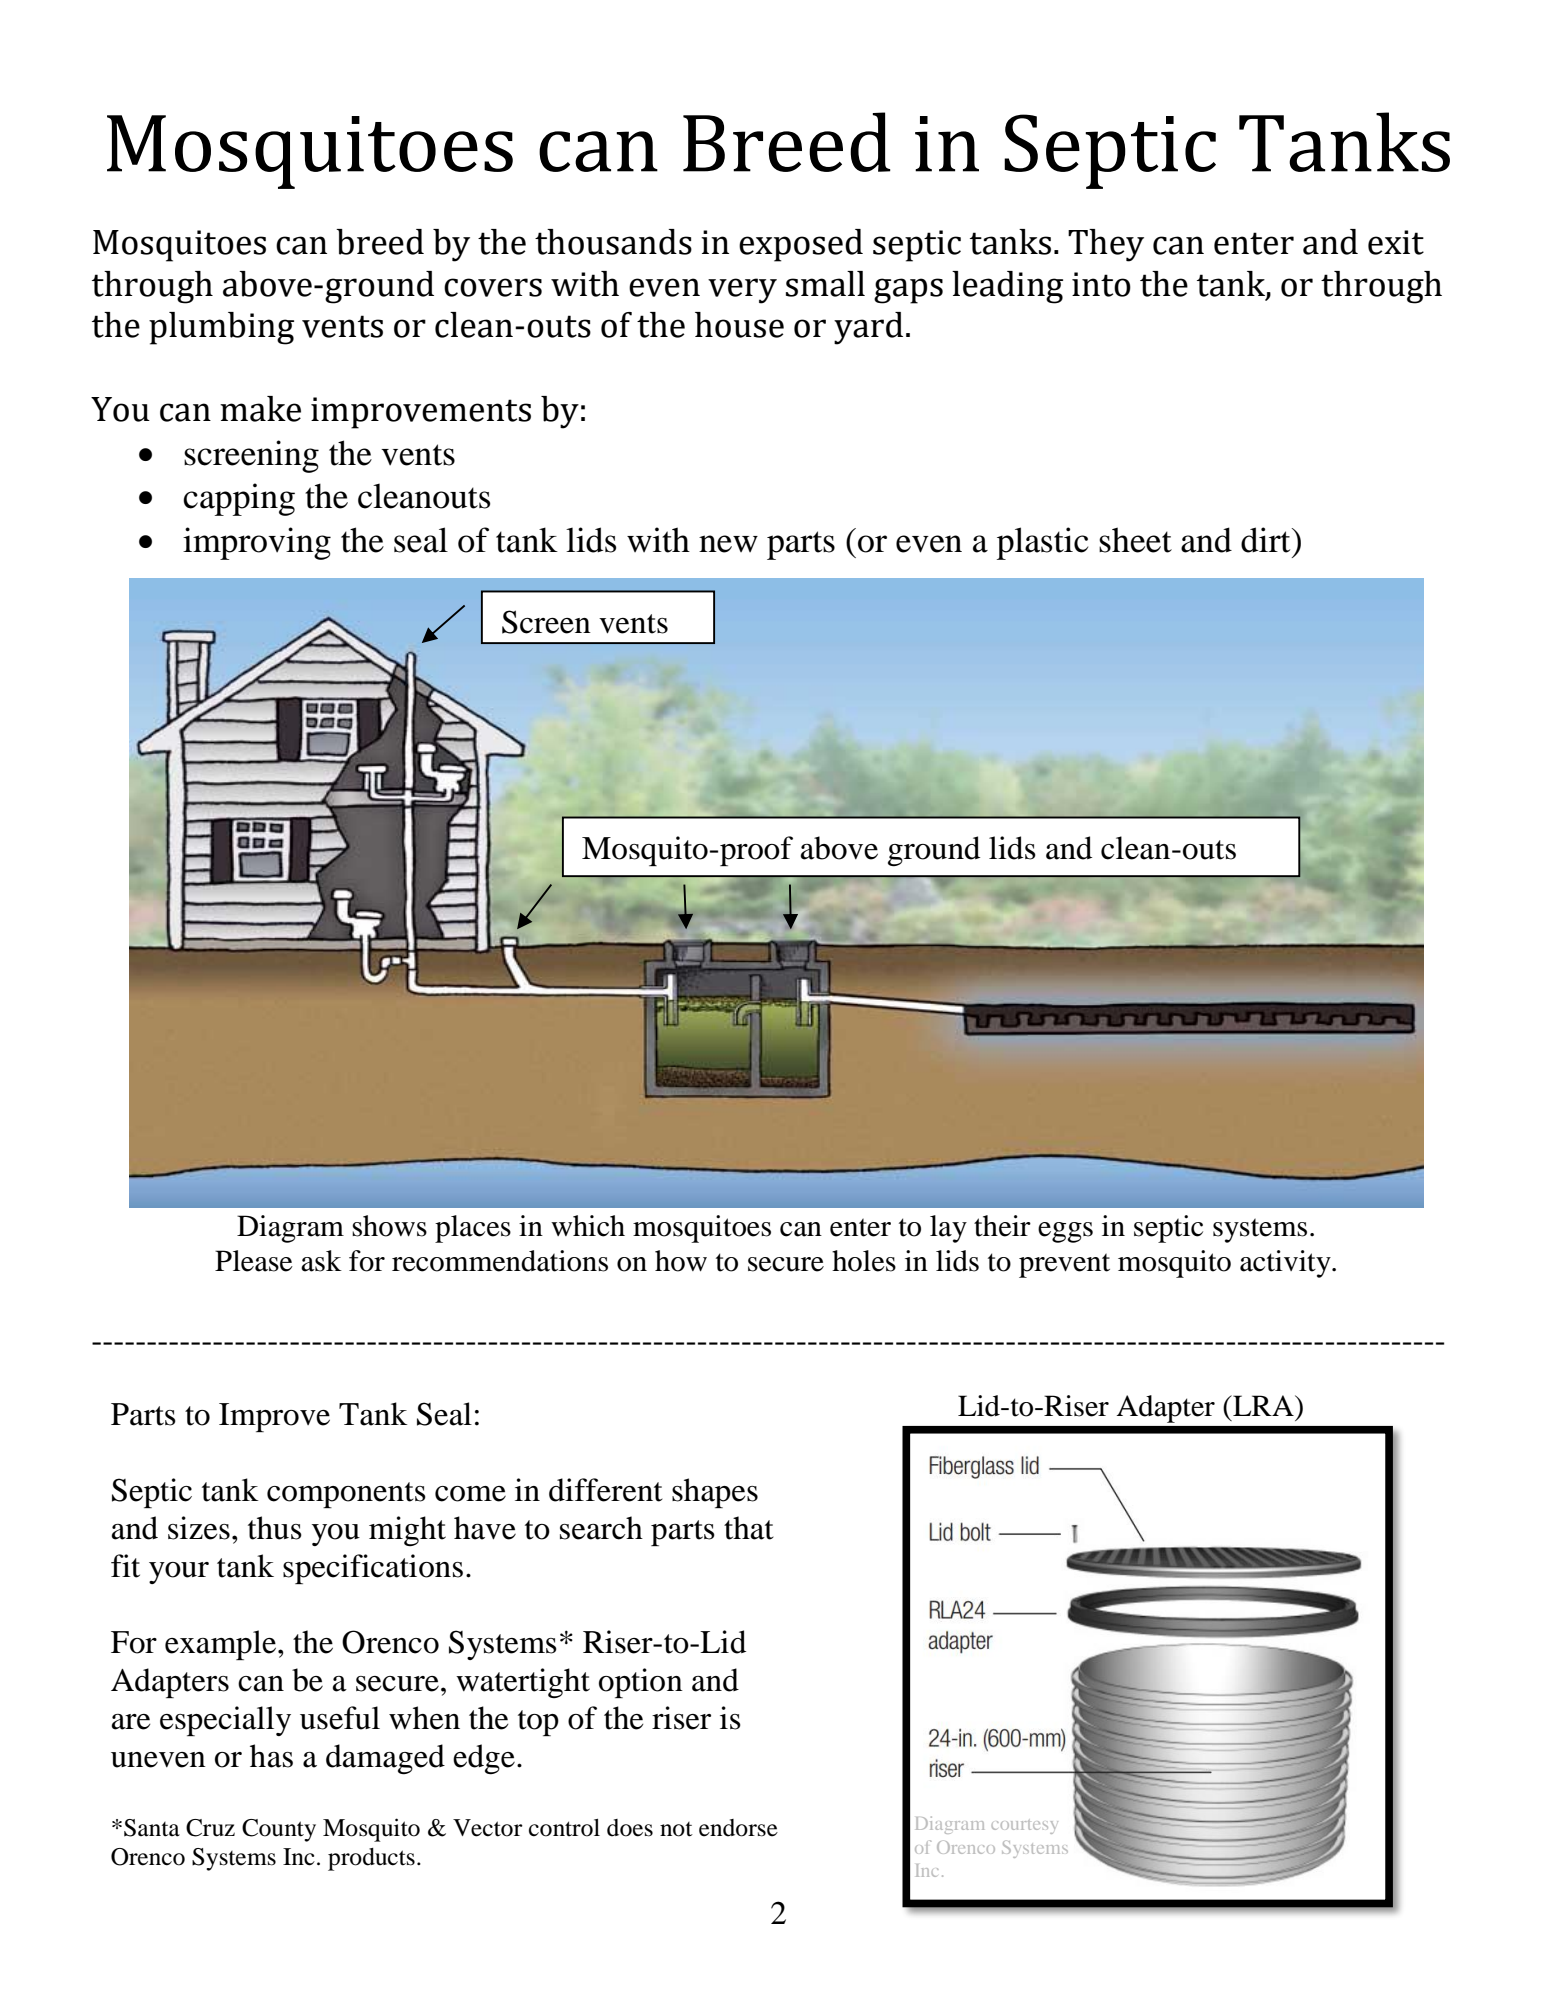  What do you see at coordinates (715, 1493) in the screenshot?
I see `shapes` at bounding box center [715, 1493].
